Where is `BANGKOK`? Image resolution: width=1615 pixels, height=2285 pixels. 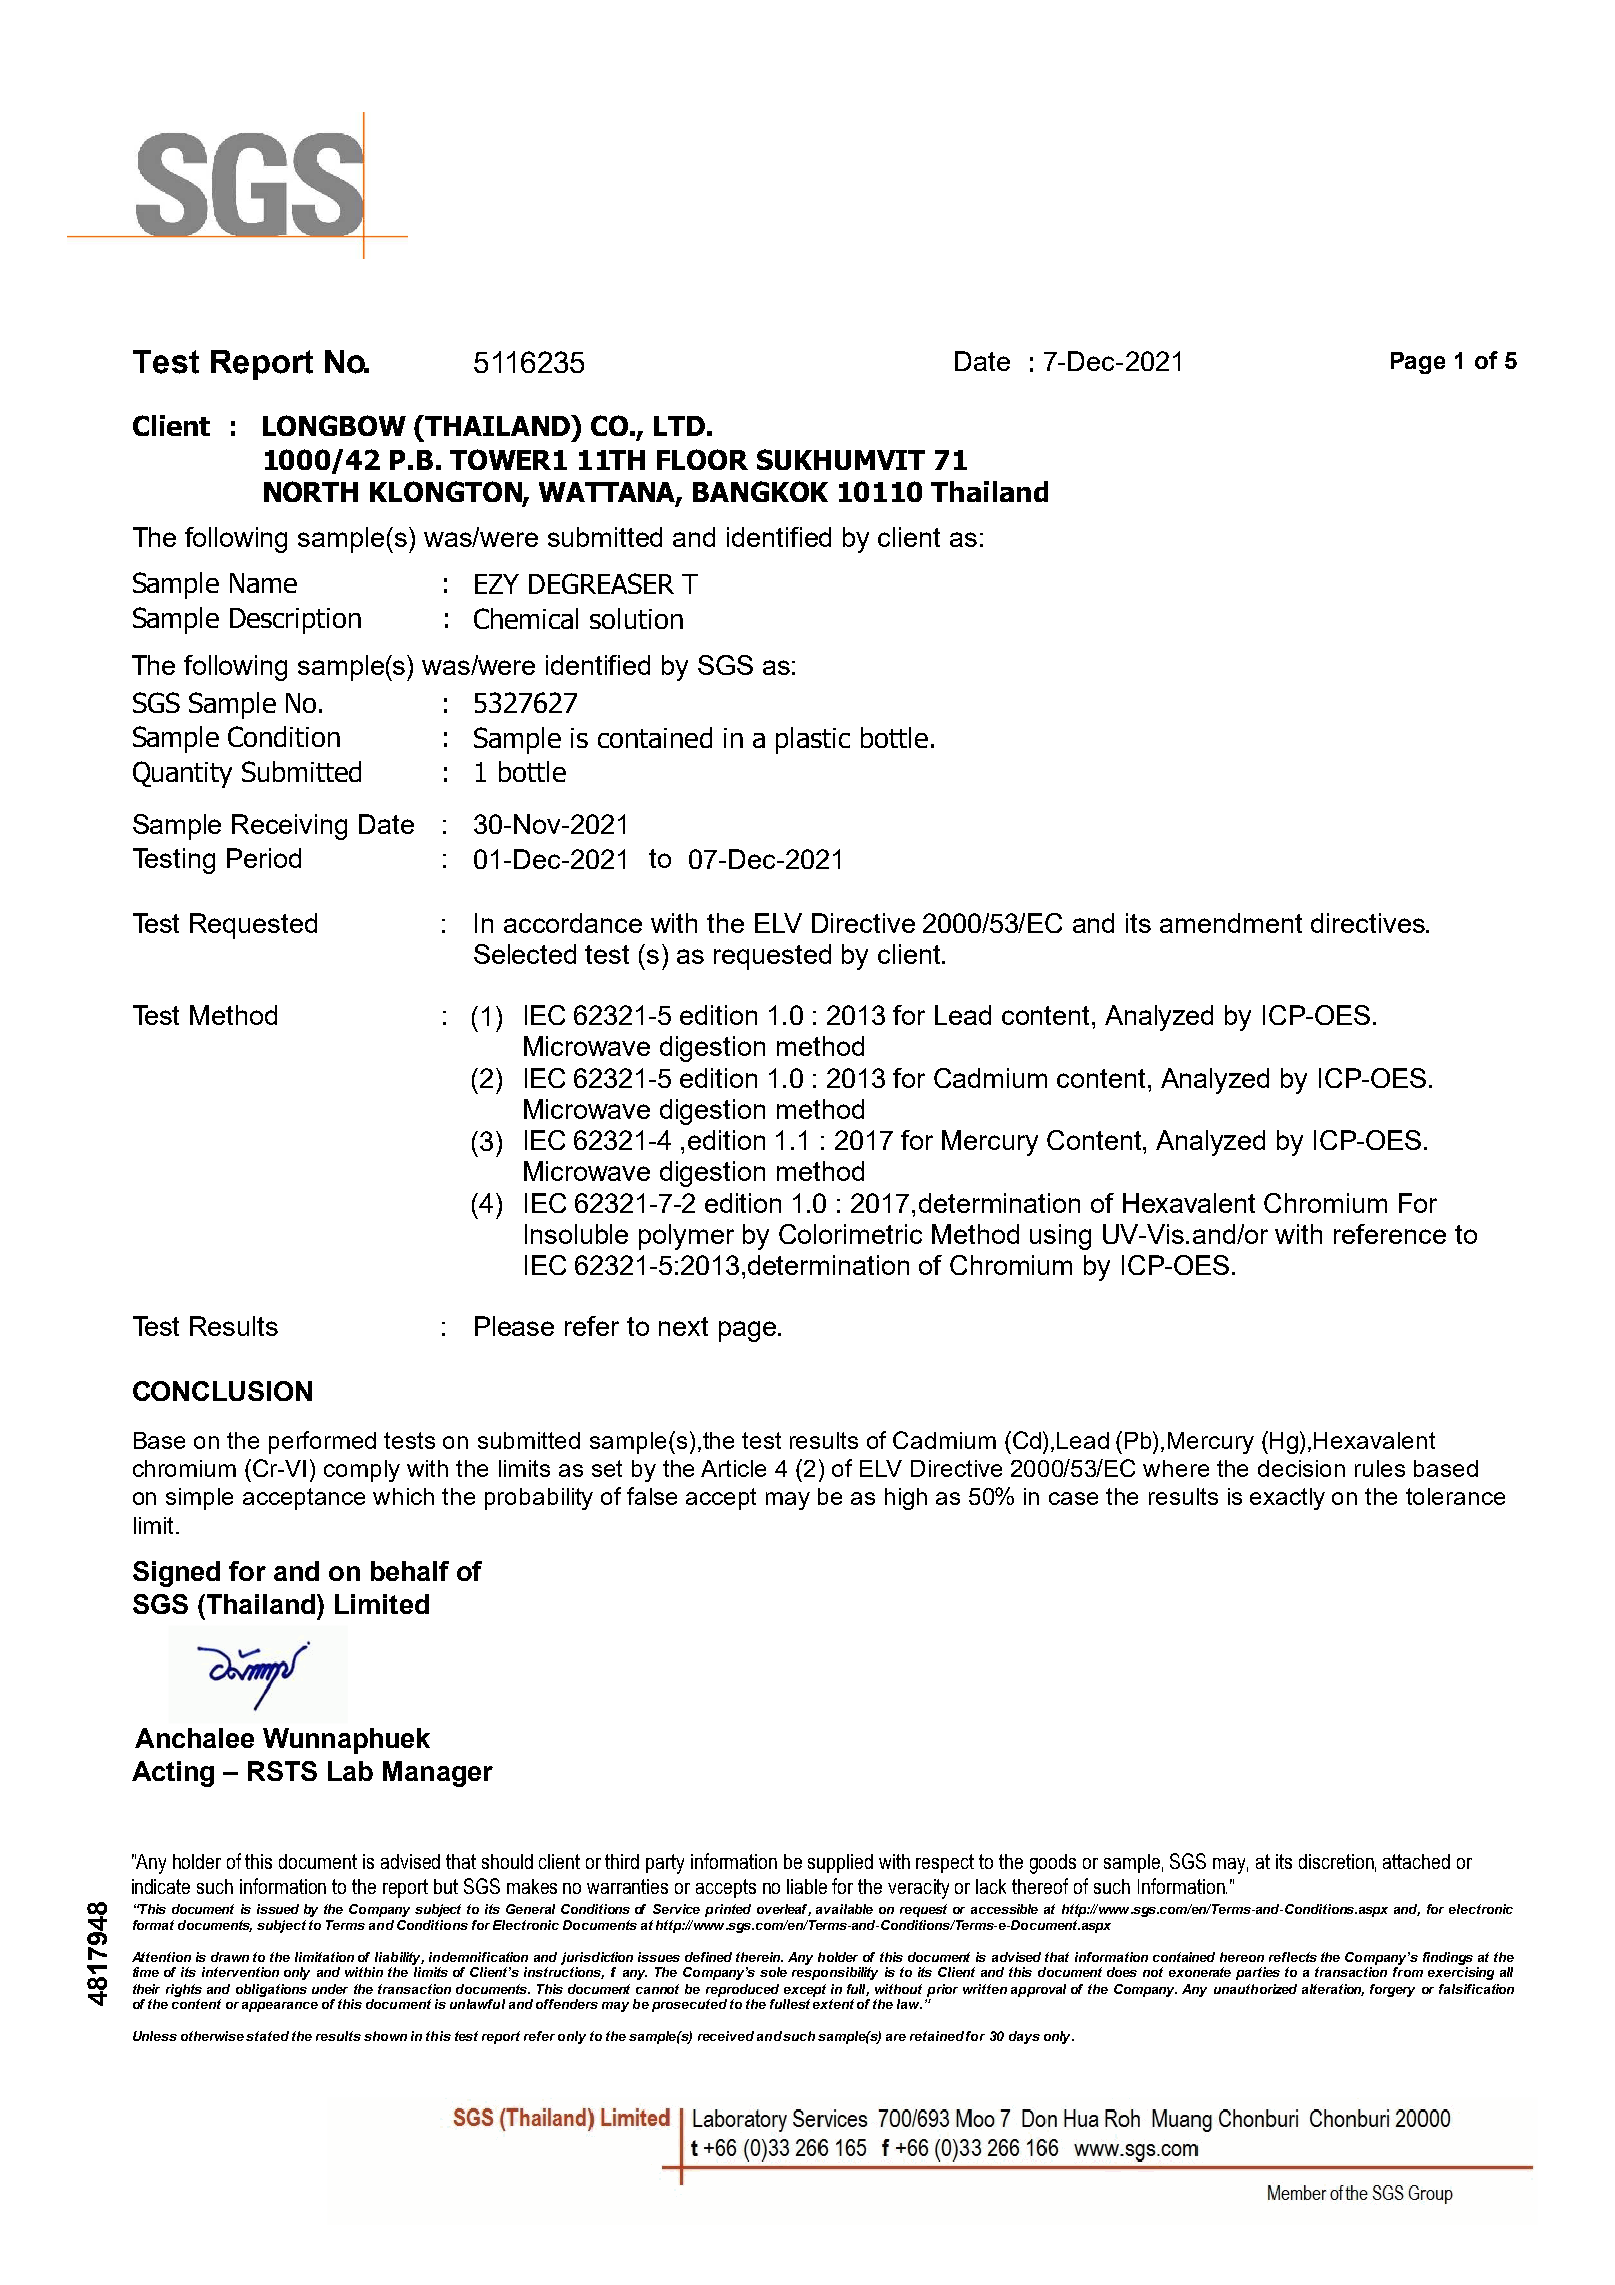 BANGKOK is located at coordinates (760, 491).
